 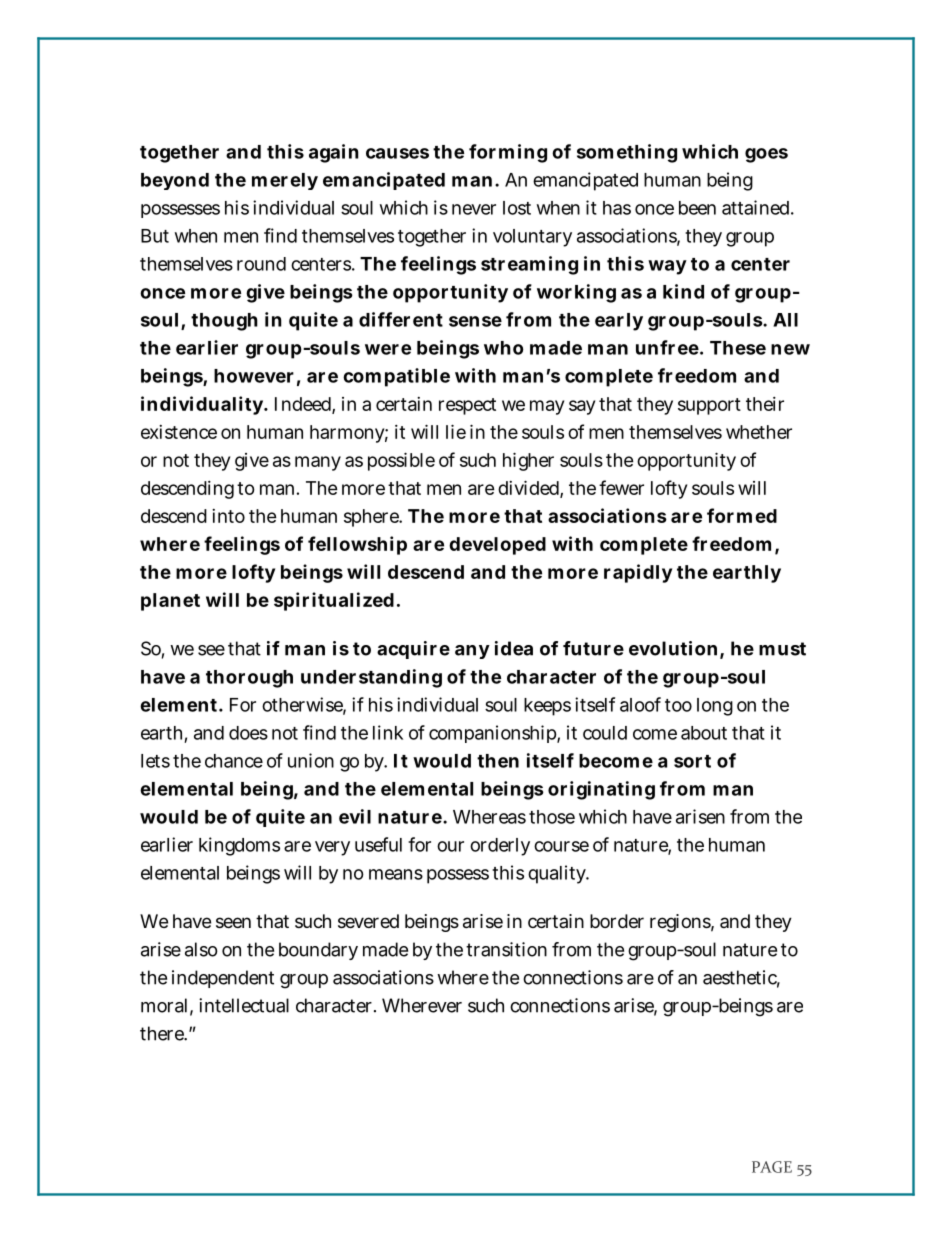 I want to click on thorough, so click(x=249, y=679).
